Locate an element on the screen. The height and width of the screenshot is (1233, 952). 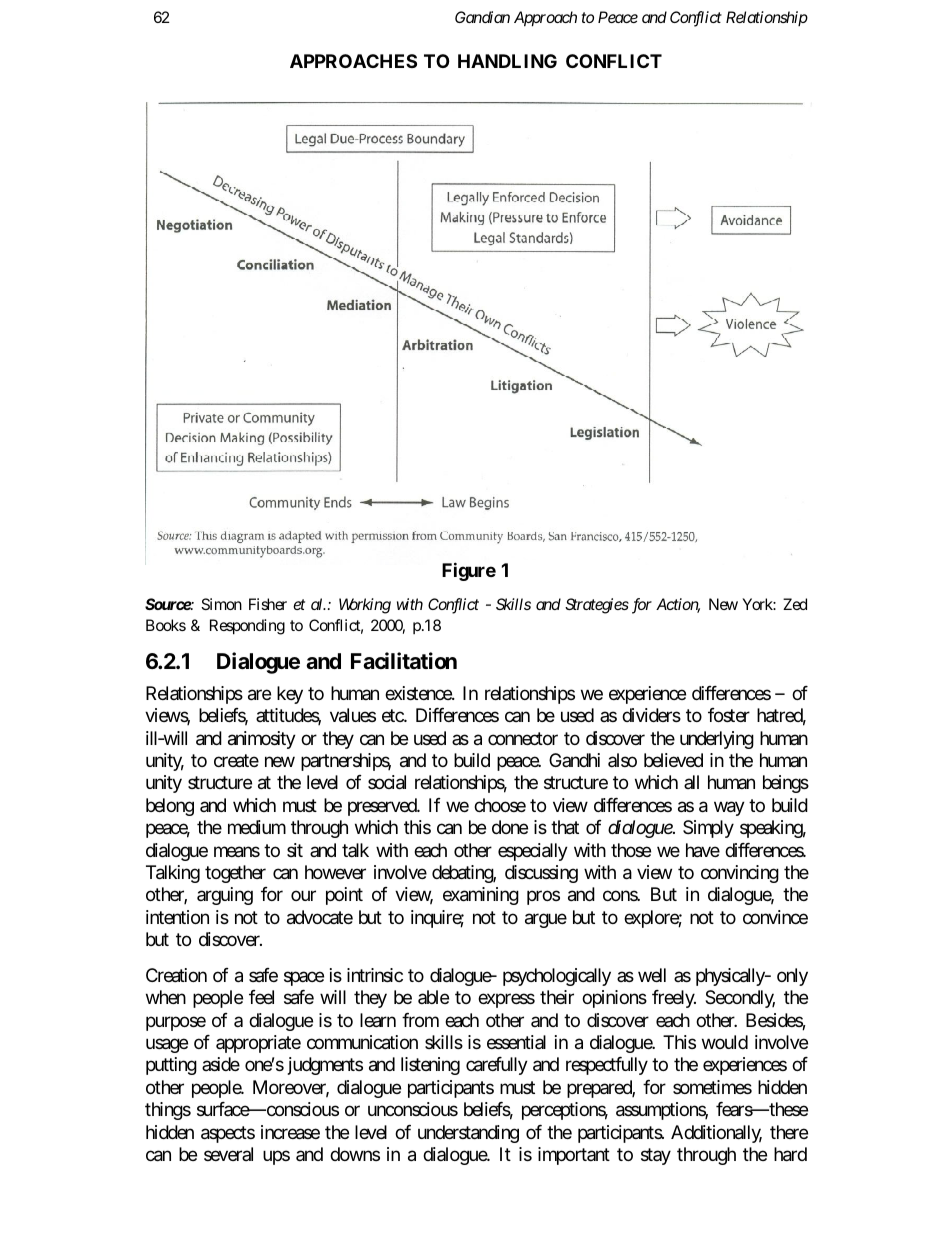
Simon is located at coordinates (221, 604).
